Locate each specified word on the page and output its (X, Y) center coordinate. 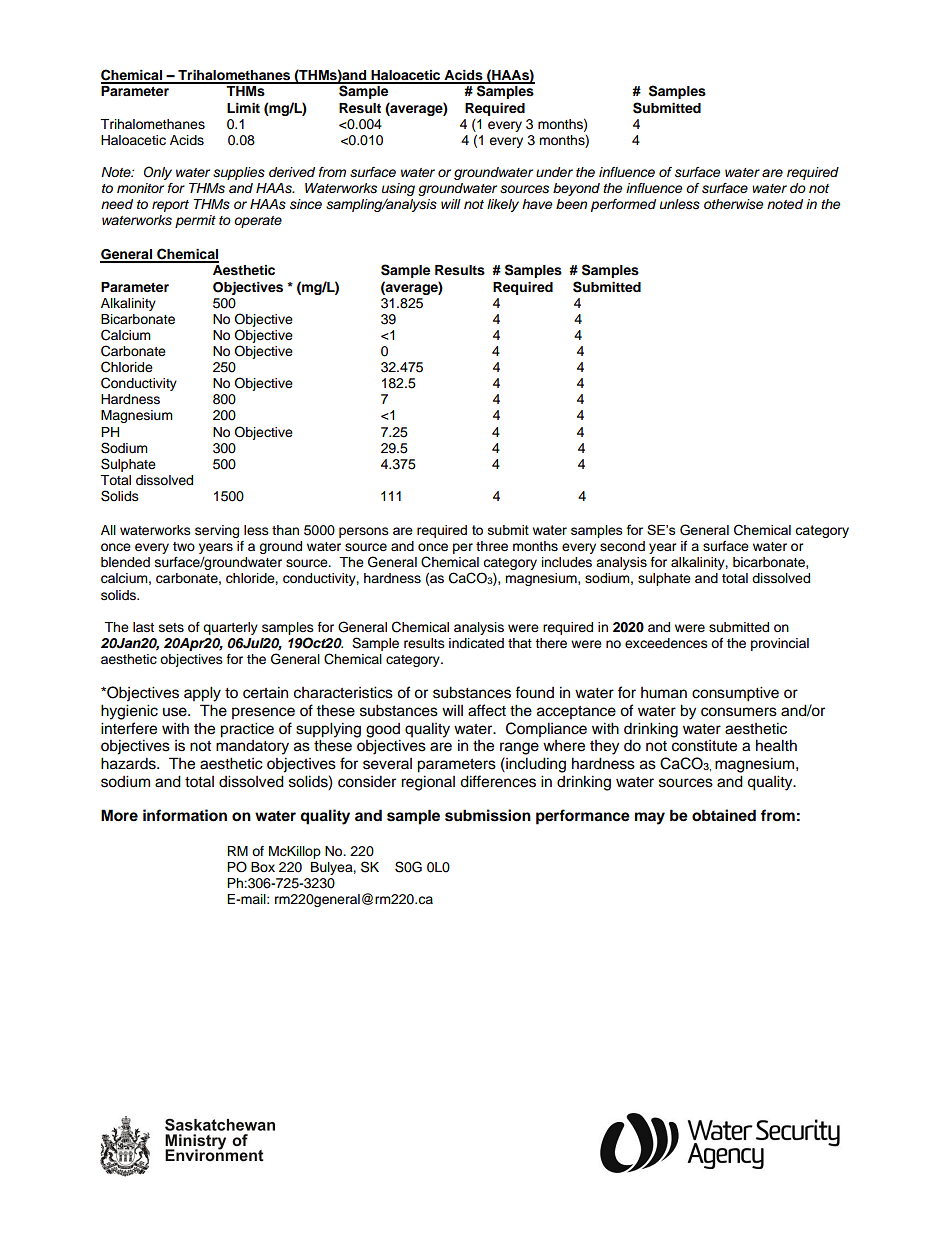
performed (623, 205)
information (185, 815)
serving (217, 531)
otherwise (733, 204)
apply (202, 694)
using (398, 191)
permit (195, 221)
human (664, 693)
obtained (724, 815)
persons (364, 532)
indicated (476, 643)
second (622, 546)
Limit (243, 108)
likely (503, 205)
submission (488, 815)
